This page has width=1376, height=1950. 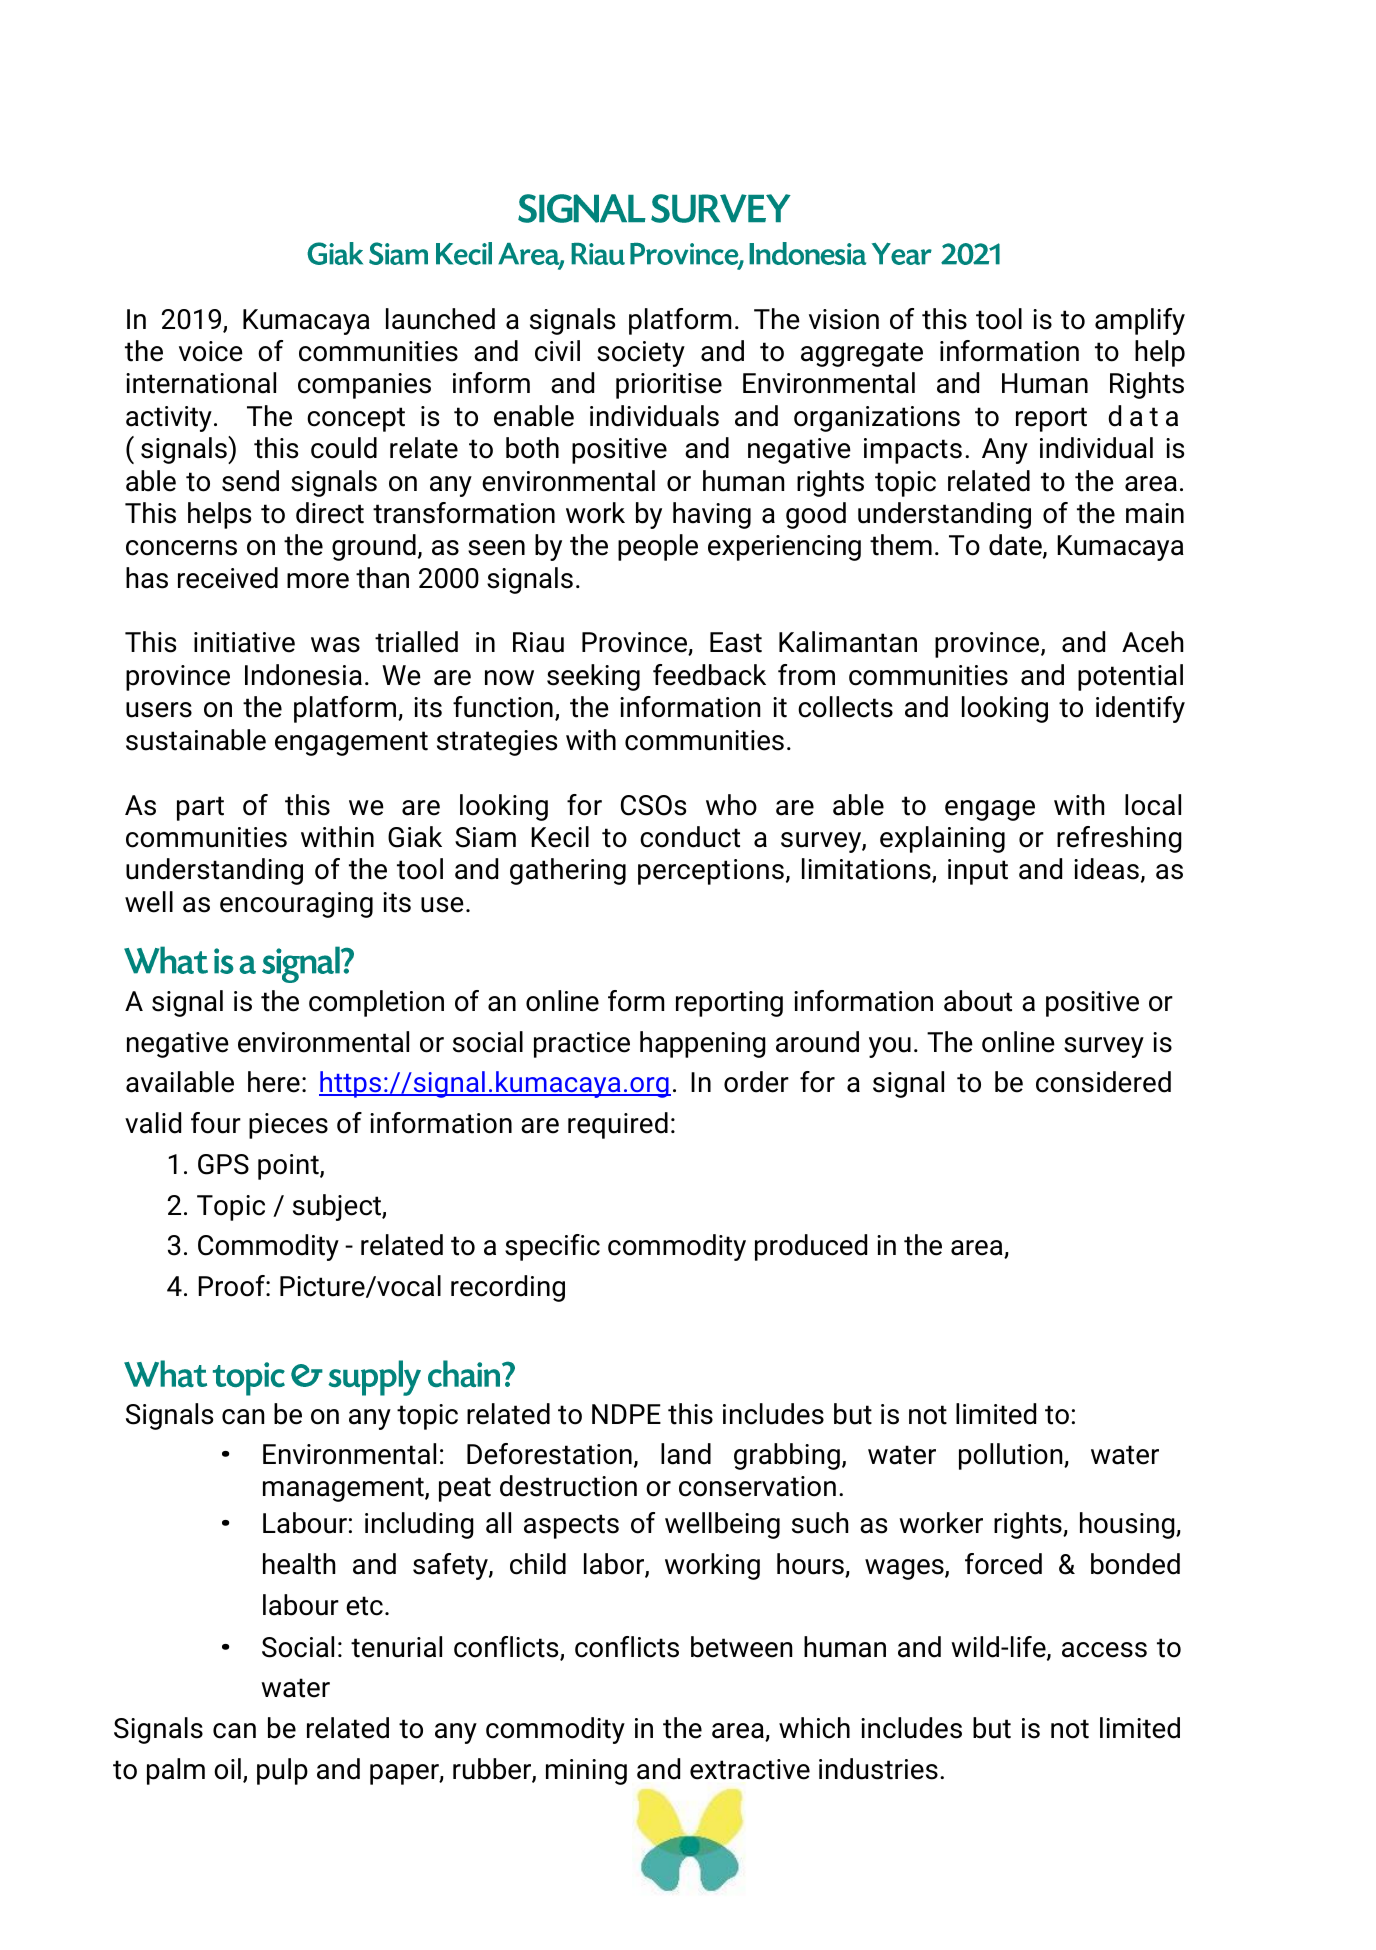 I want to click on happening, so click(x=703, y=1044).
